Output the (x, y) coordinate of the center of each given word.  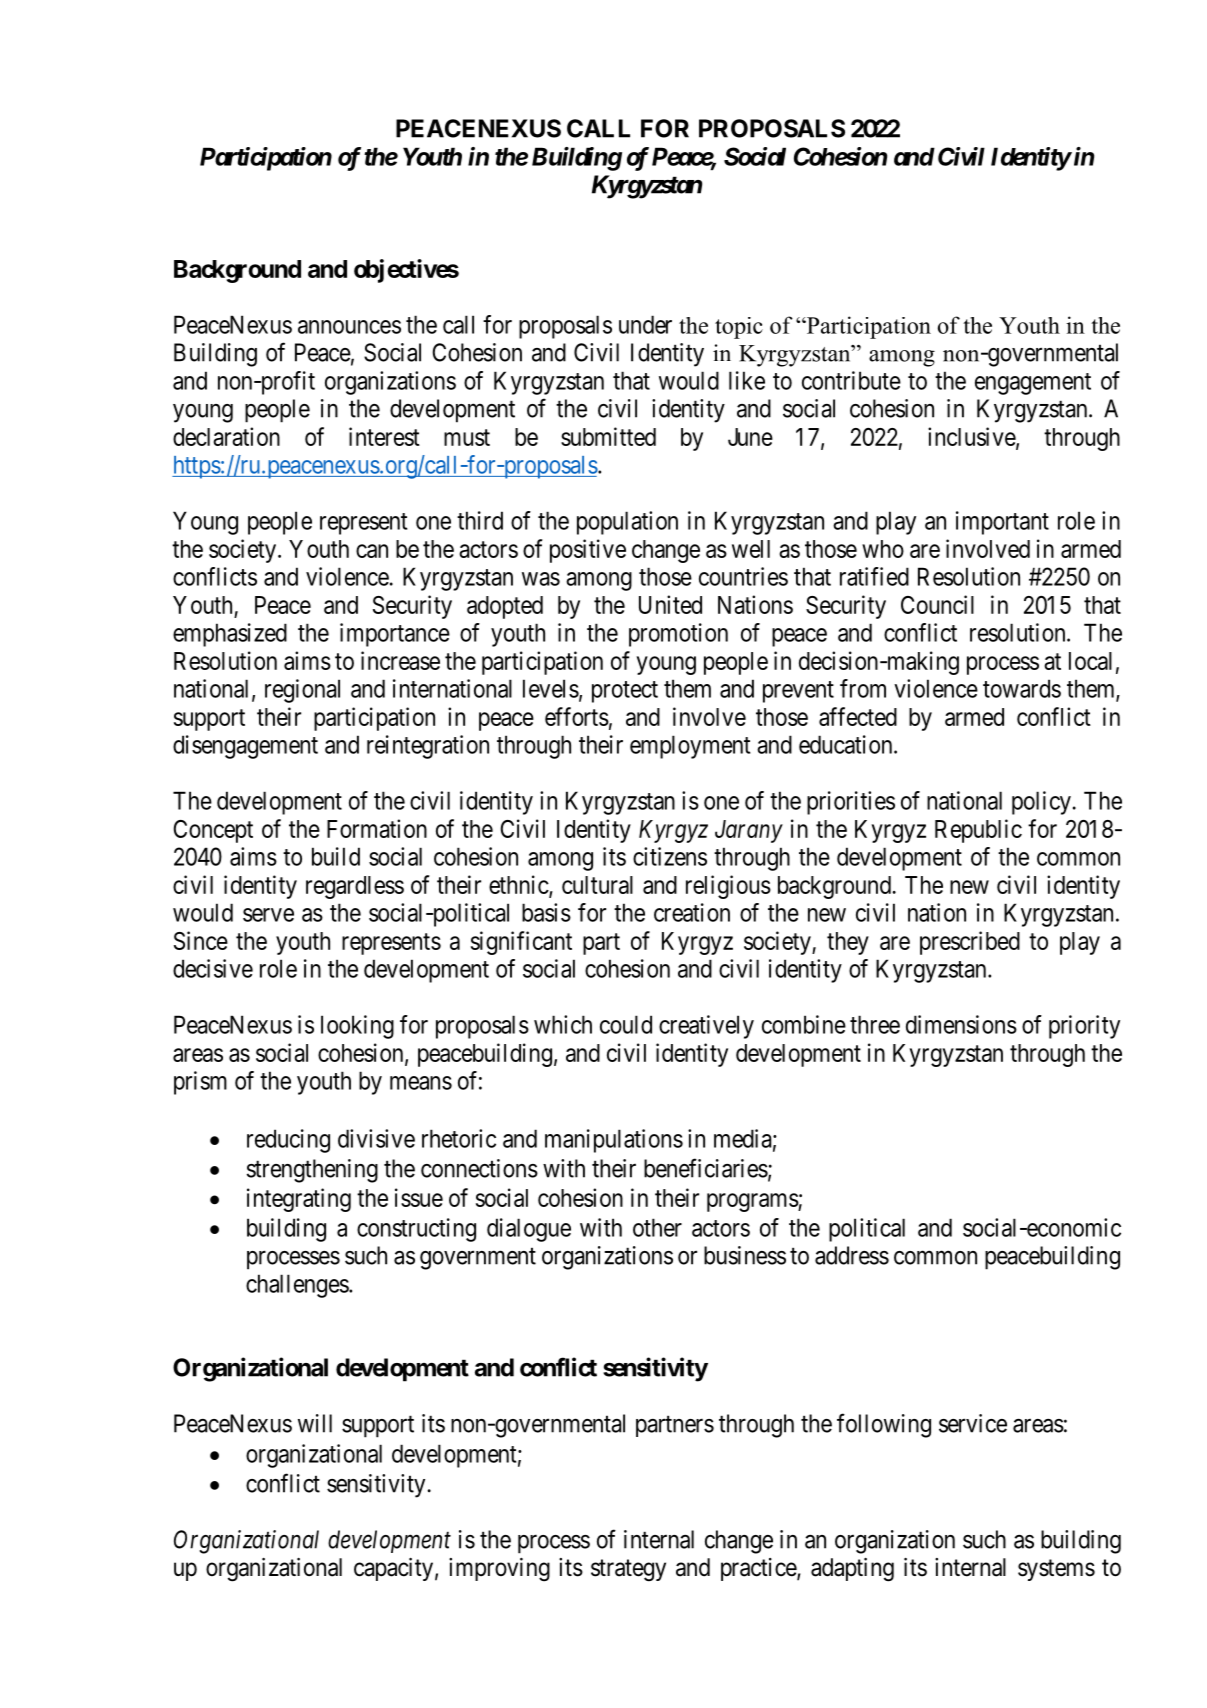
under (645, 324)
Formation (377, 828)
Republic (978, 831)
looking (357, 1027)
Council (937, 604)
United (670, 604)
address (852, 1255)
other (657, 1227)
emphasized (230, 635)
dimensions (961, 1024)
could (626, 1024)
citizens (670, 856)
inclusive (972, 437)
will (315, 1423)
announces (349, 327)
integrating (299, 1200)
